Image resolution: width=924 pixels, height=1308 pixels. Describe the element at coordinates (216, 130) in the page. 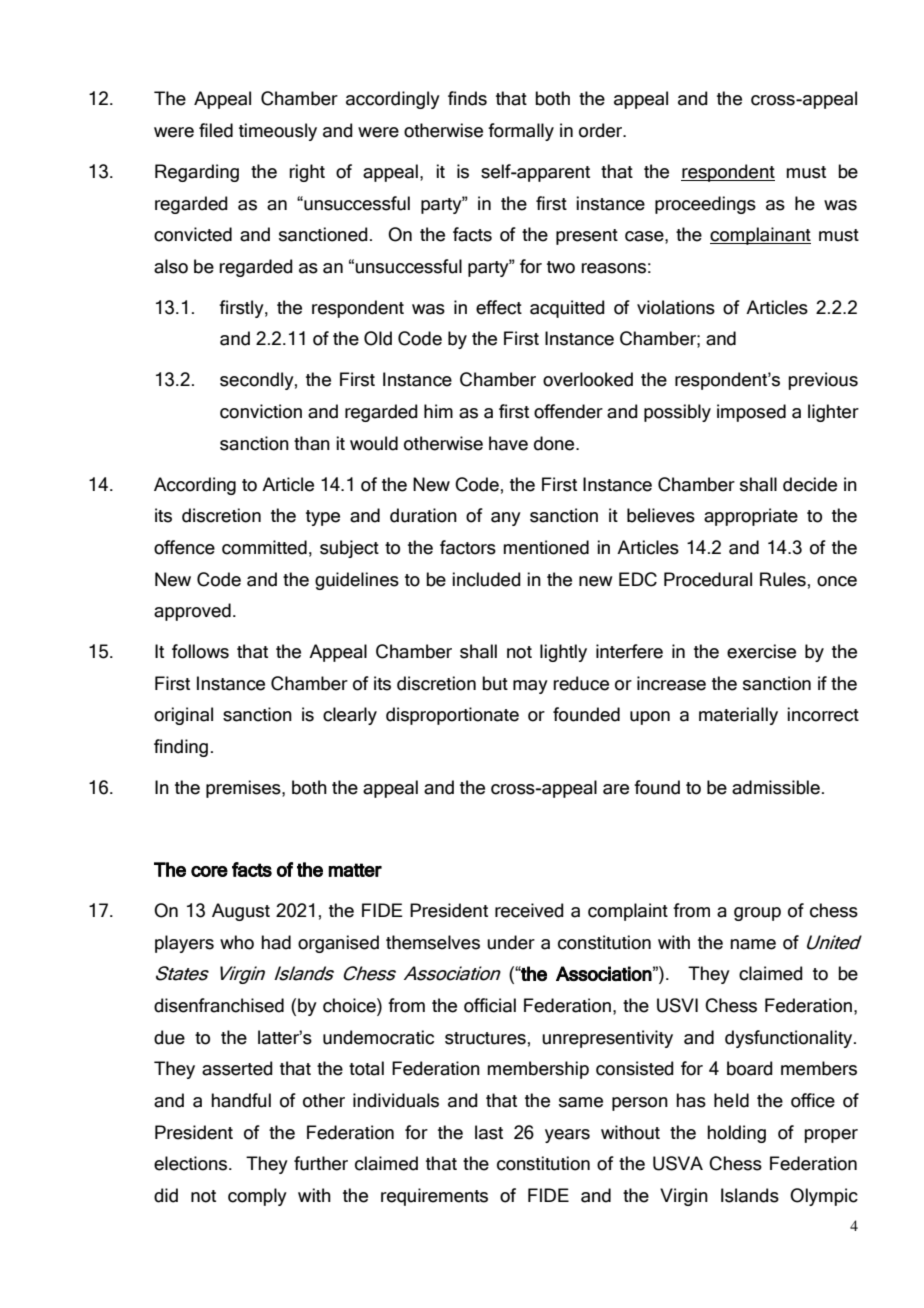

I see `filed` at that location.
